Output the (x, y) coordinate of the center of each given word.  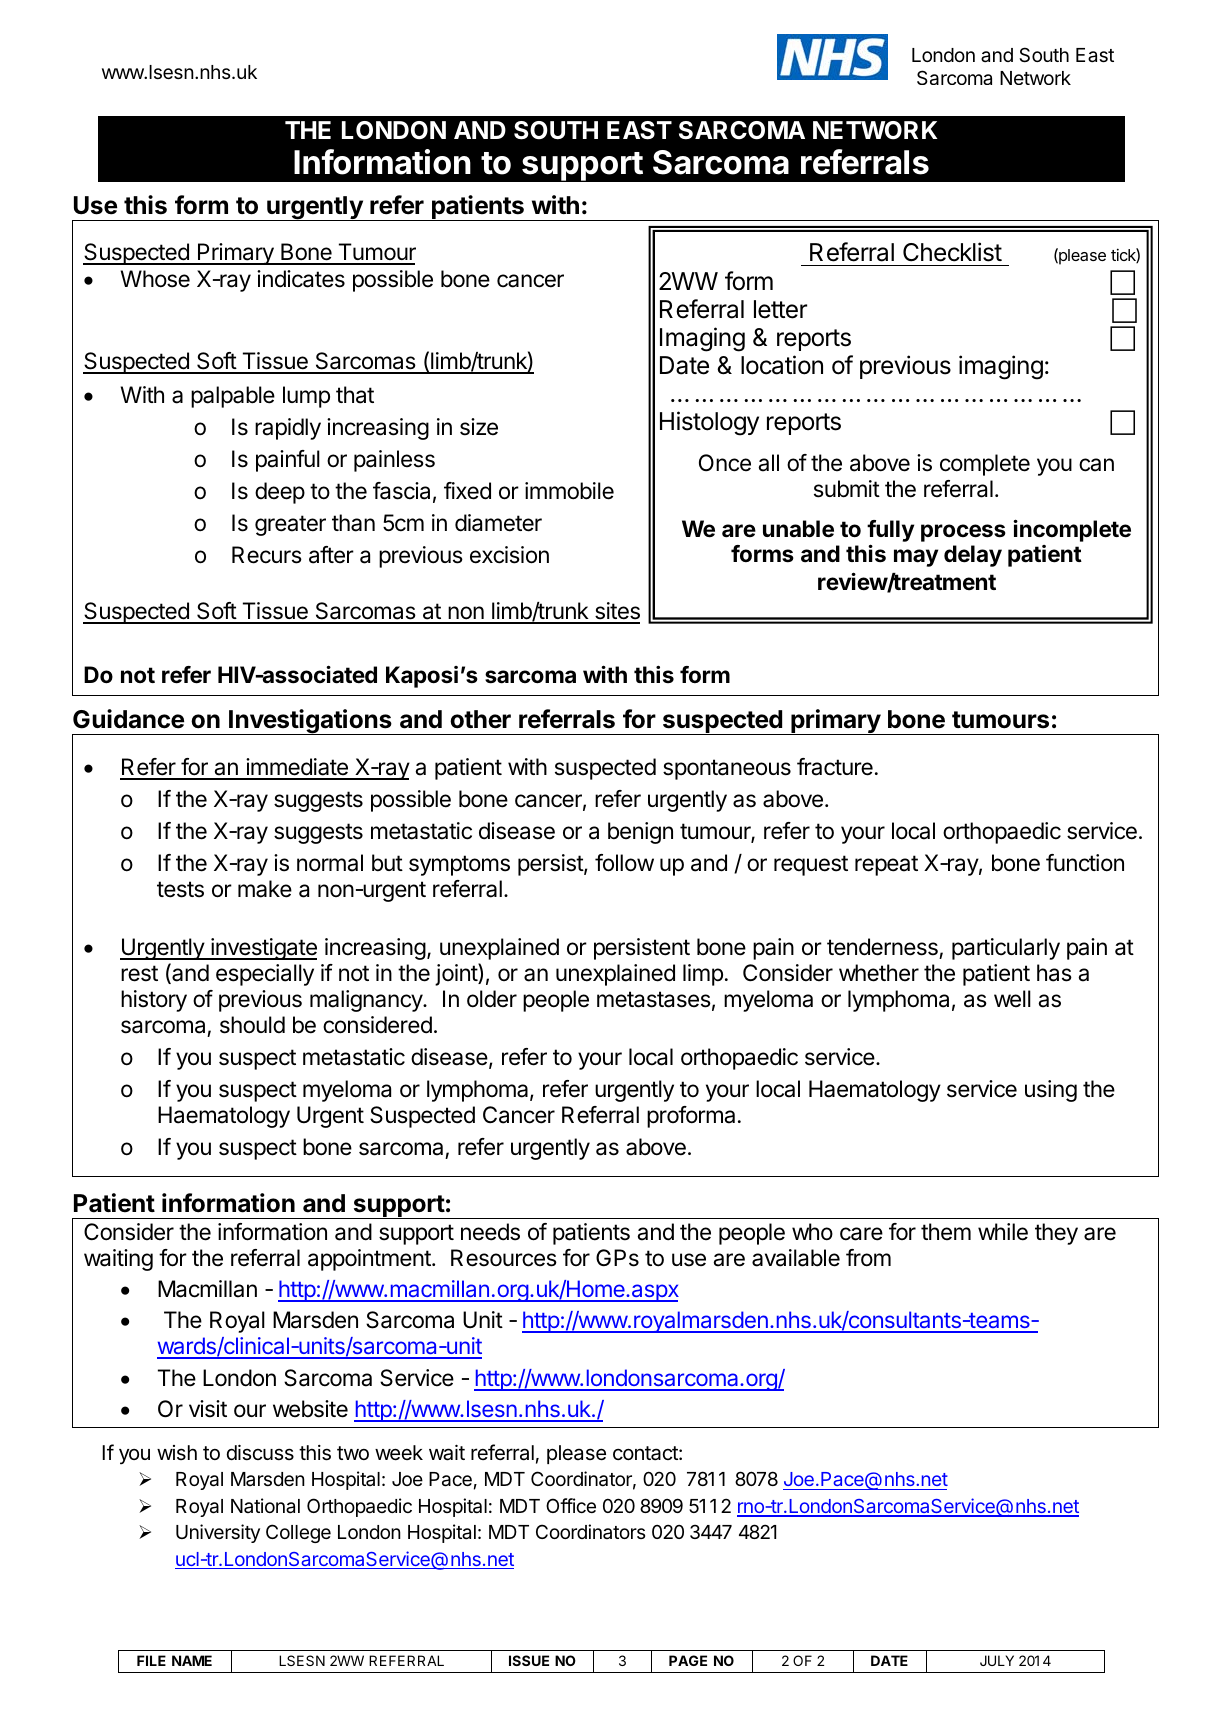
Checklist (952, 252)
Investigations (310, 722)
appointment (370, 1260)
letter (780, 309)
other (480, 719)
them (946, 1231)
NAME (192, 1660)
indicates (301, 279)
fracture (835, 767)
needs (490, 1232)
